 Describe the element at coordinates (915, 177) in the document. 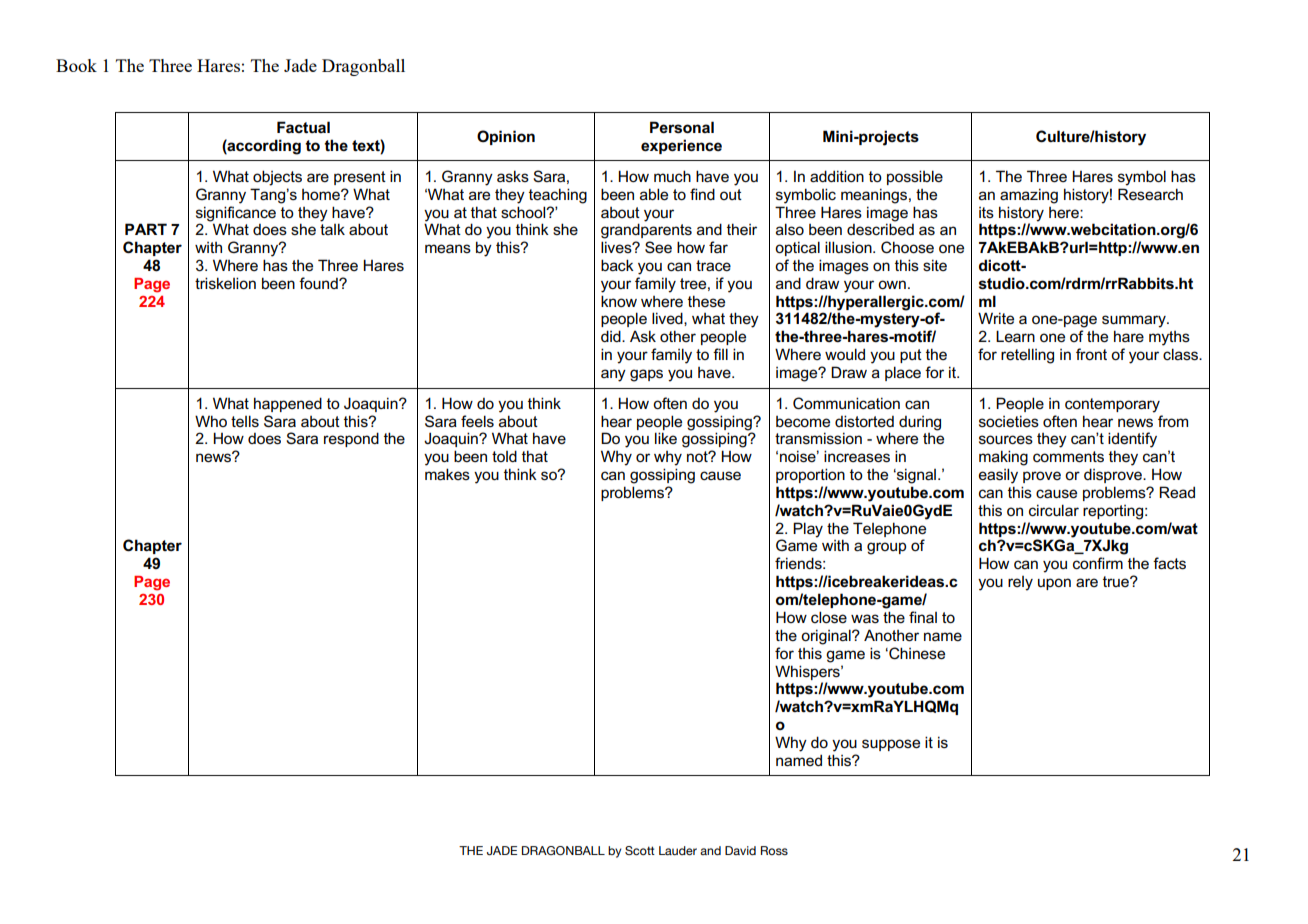

I see `possible` at that location.
